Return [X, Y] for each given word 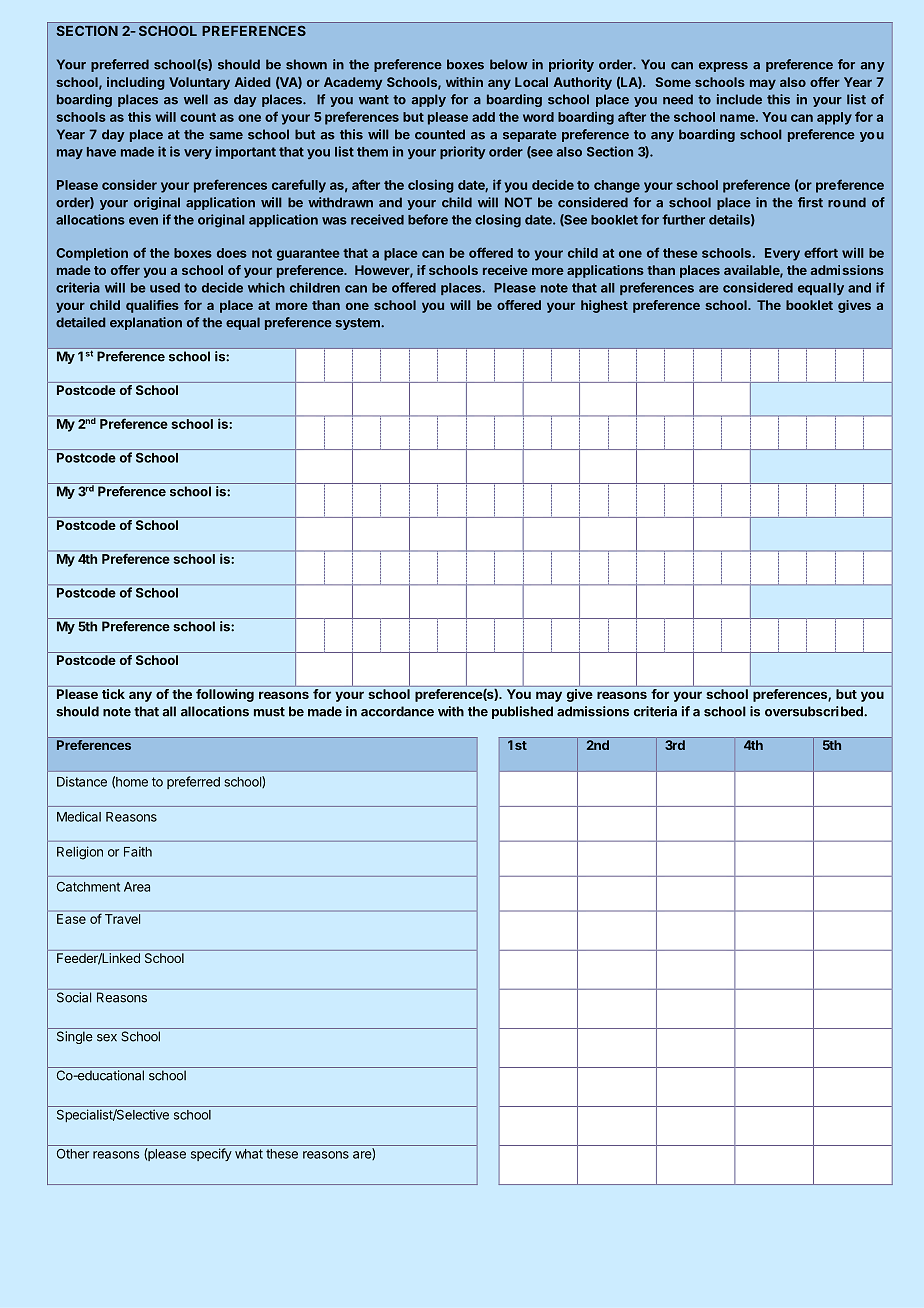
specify [211, 1154]
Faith [138, 851]
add [483, 117]
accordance [397, 711]
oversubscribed [815, 711]
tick [113, 694]
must [269, 712]
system [358, 324]
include [739, 99]
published [522, 712]
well [196, 99]
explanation [146, 323]
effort [821, 252]
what [249, 1154]
